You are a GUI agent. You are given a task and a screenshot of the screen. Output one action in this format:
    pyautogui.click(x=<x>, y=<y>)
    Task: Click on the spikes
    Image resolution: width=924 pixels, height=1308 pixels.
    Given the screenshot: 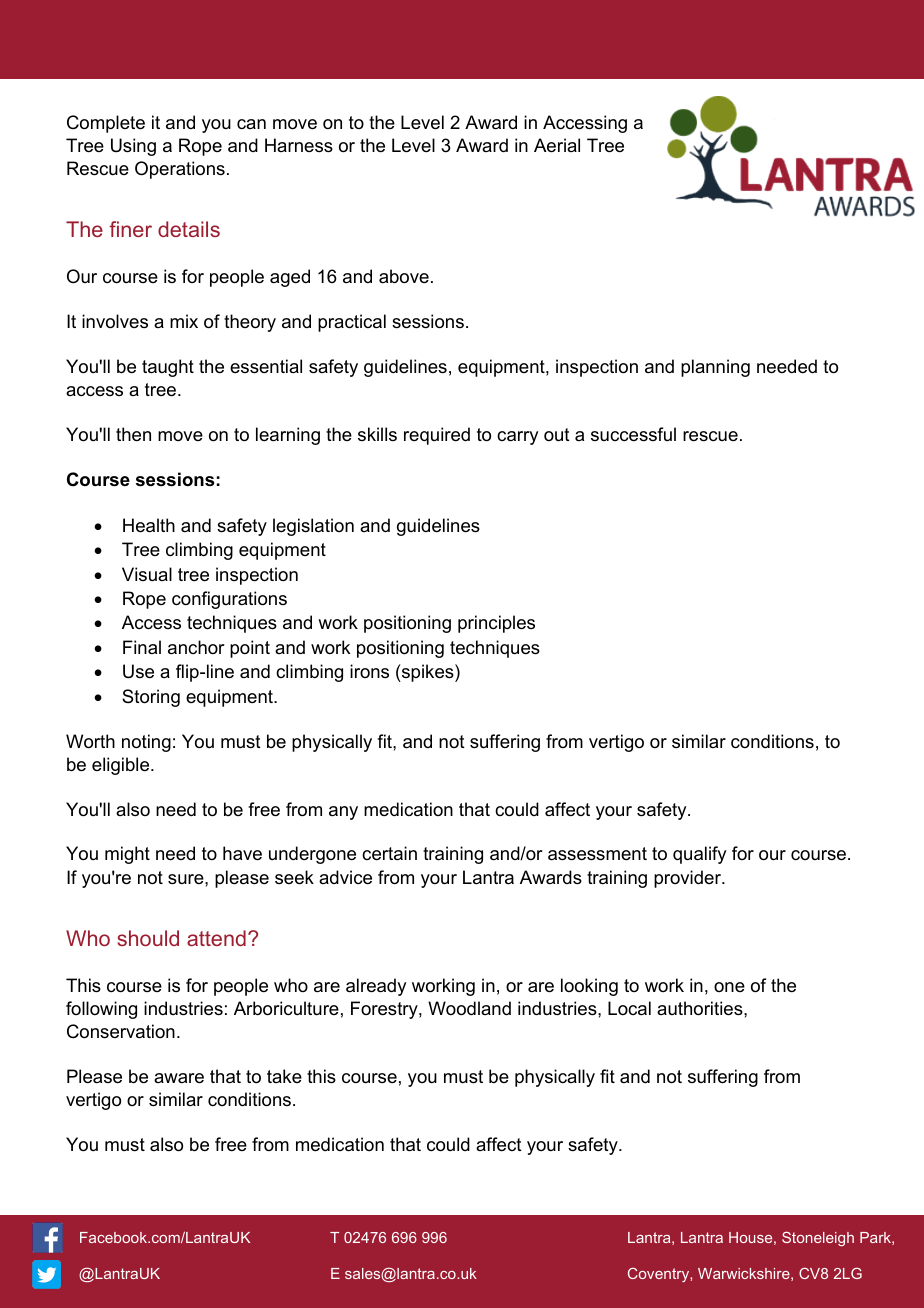 What is the action you would take?
    pyautogui.click(x=428, y=673)
